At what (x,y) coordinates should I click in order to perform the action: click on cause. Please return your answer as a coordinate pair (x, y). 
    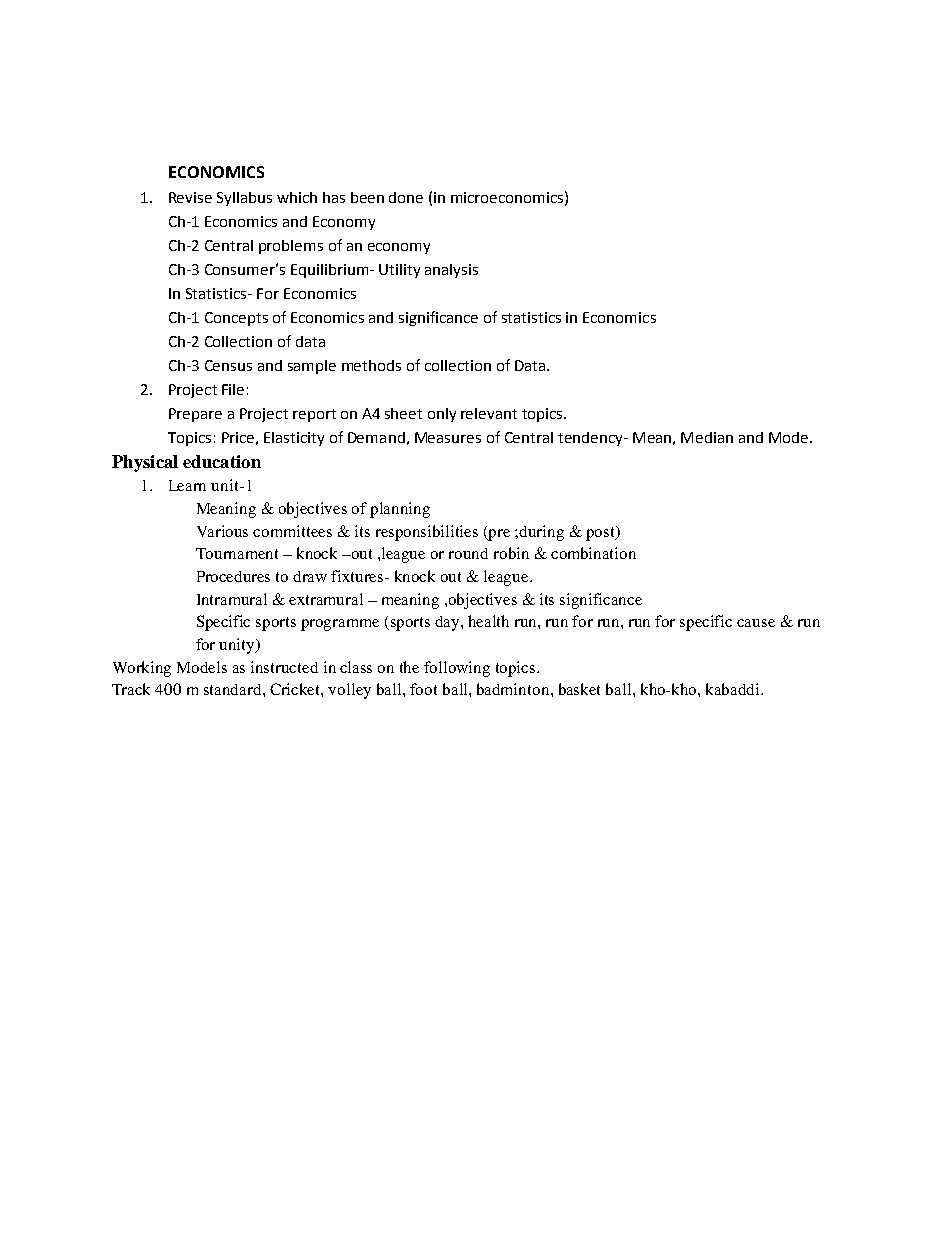
    Looking at the image, I should click on (756, 623).
